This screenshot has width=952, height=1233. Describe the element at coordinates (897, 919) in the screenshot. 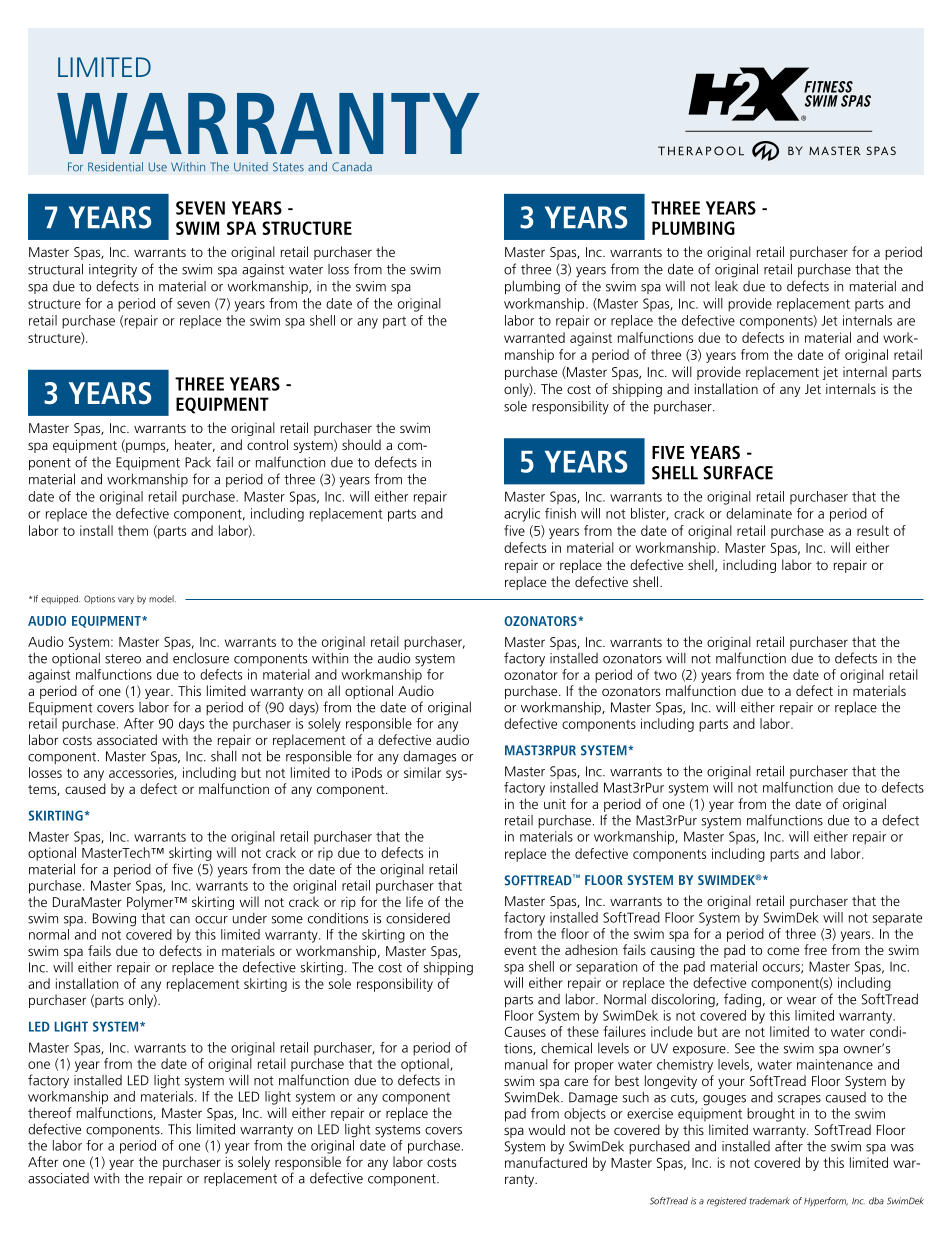

I see `separate` at that location.
